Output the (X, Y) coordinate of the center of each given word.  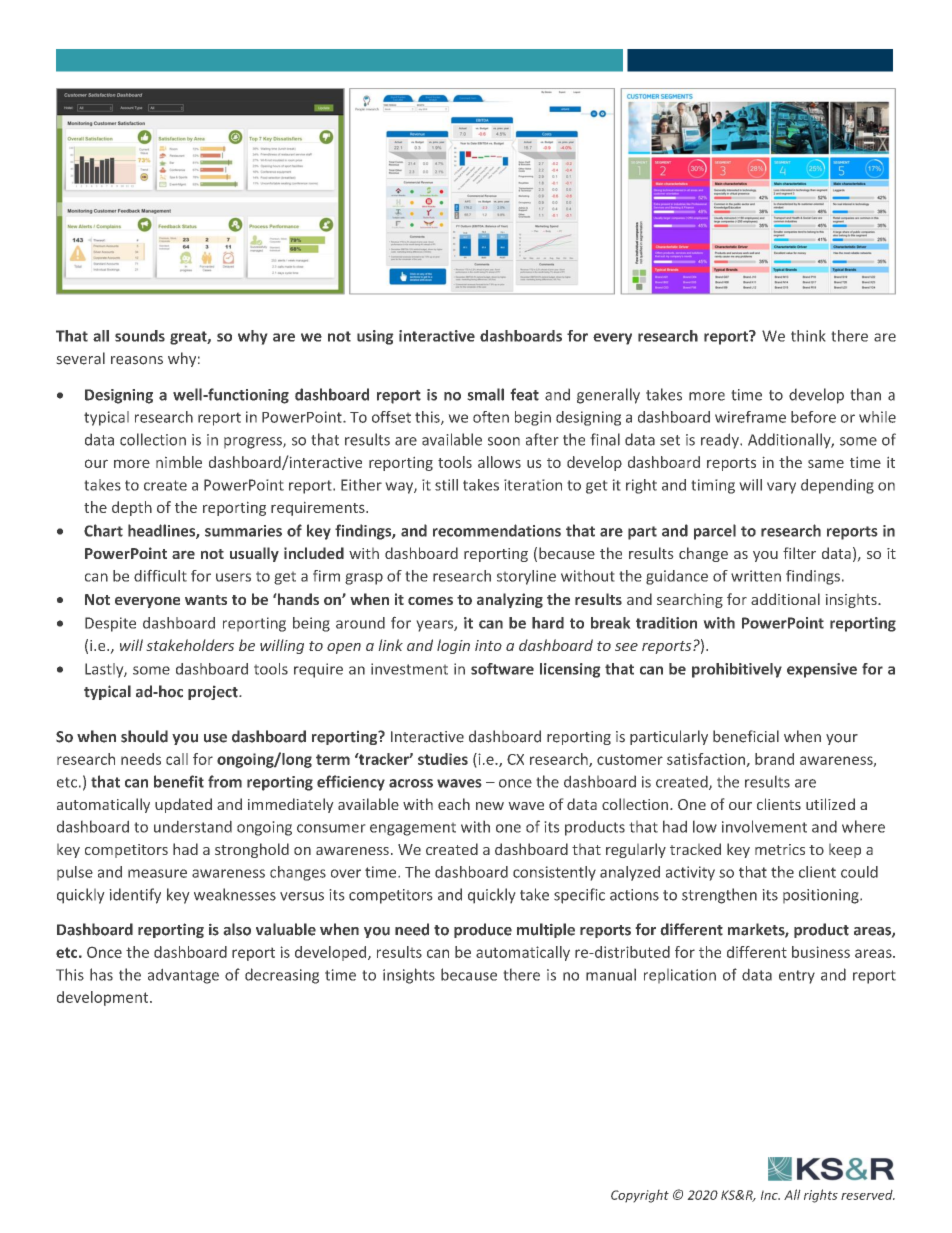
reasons (137, 360)
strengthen (719, 896)
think (808, 336)
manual (611, 974)
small (485, 394)
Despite (110, 624)
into (488, 645)
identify (135, 896)
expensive (822, 670)
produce (483, 930)
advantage (183, 976)
